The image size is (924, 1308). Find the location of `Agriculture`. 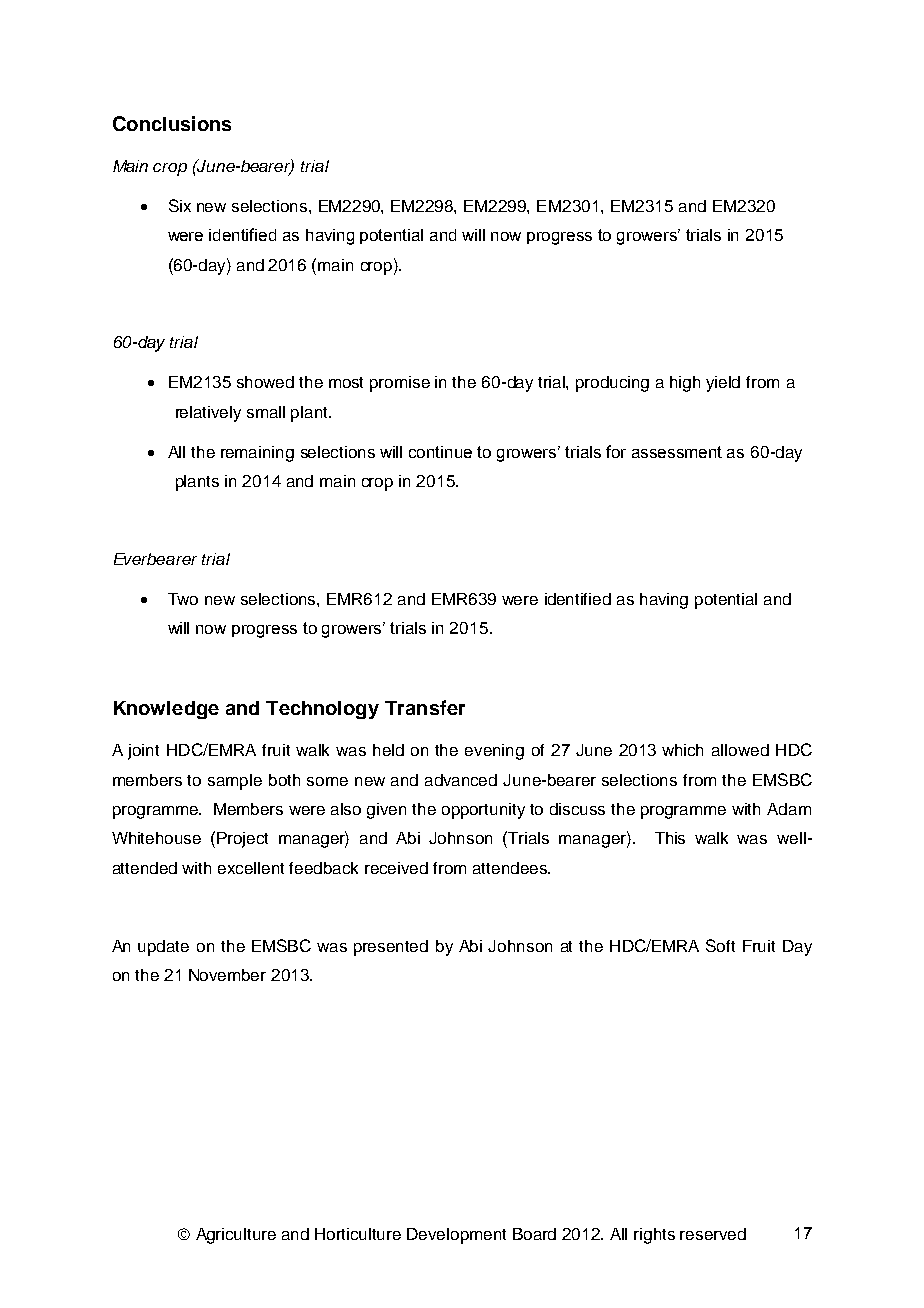

Agriculture is located at coordinates (236, 1236).
